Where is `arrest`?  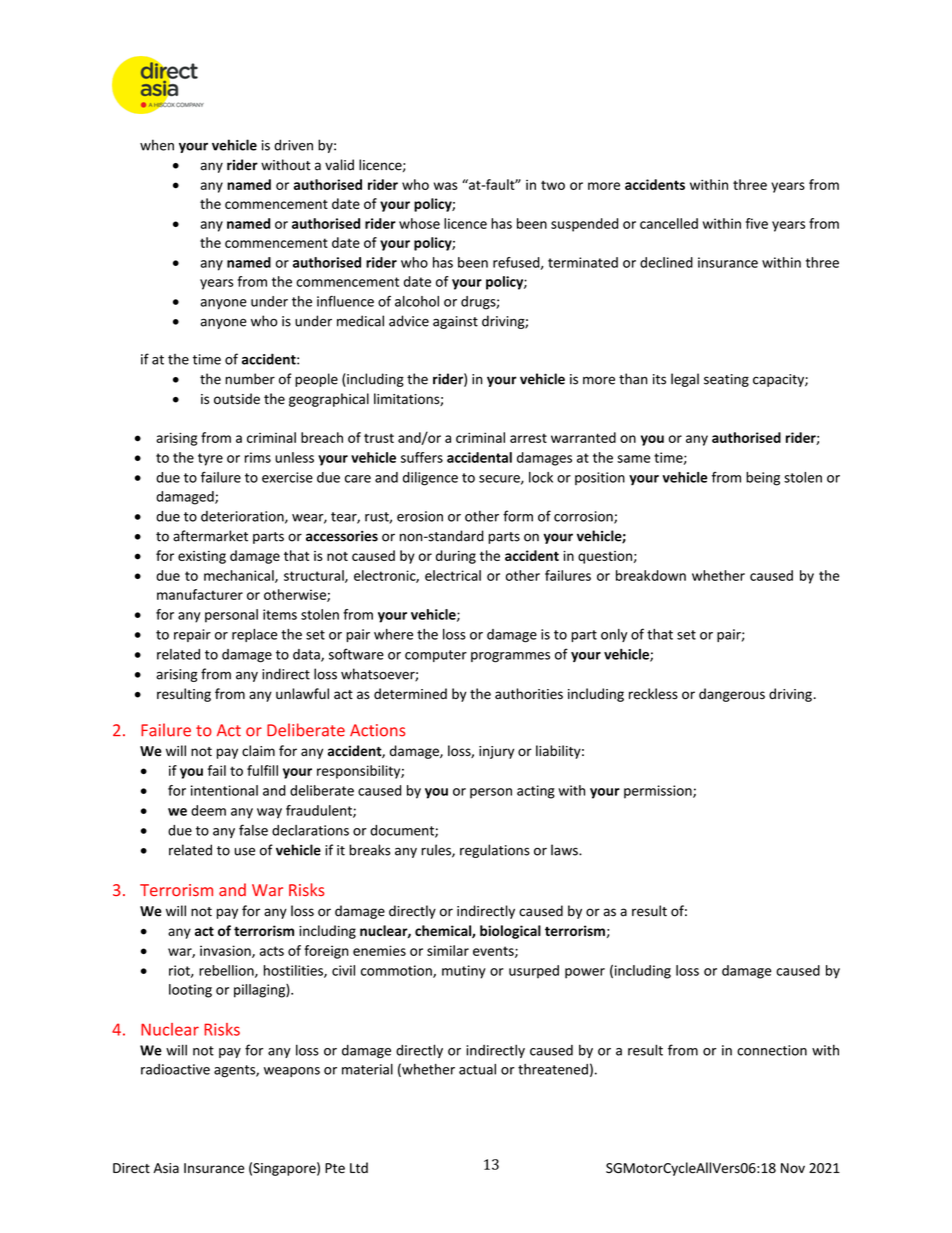
arrest is located at coordinates (528, 438).
